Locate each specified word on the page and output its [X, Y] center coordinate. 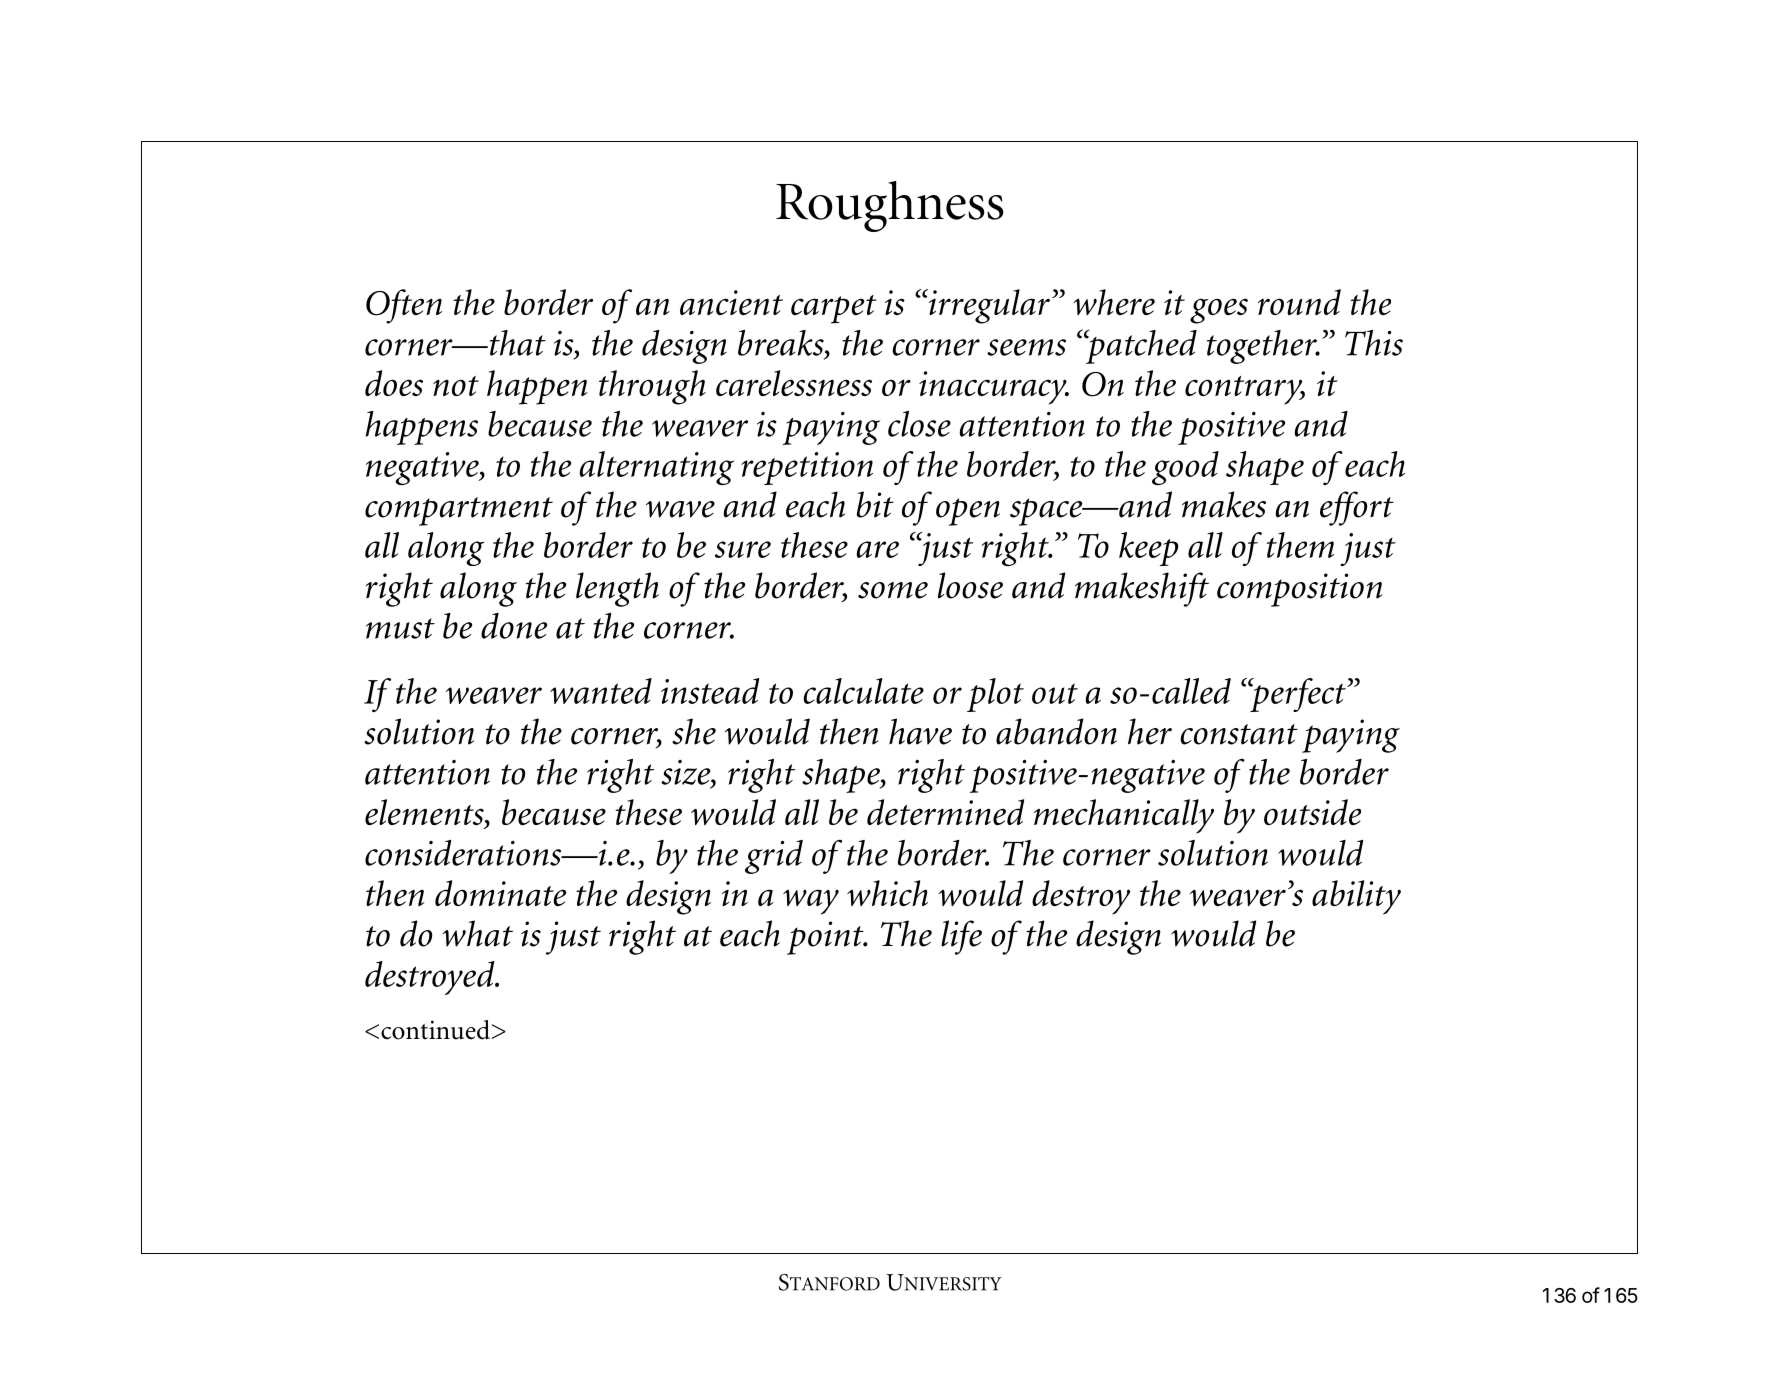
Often [404, 306]
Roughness [890, 206]
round [1299, 302]
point [826, 938]
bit [875, 504]
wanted [601, 691]
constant [1239, 734]
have [920, 731]
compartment [459, 511]
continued [435, 1030]
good [1185, 468]
